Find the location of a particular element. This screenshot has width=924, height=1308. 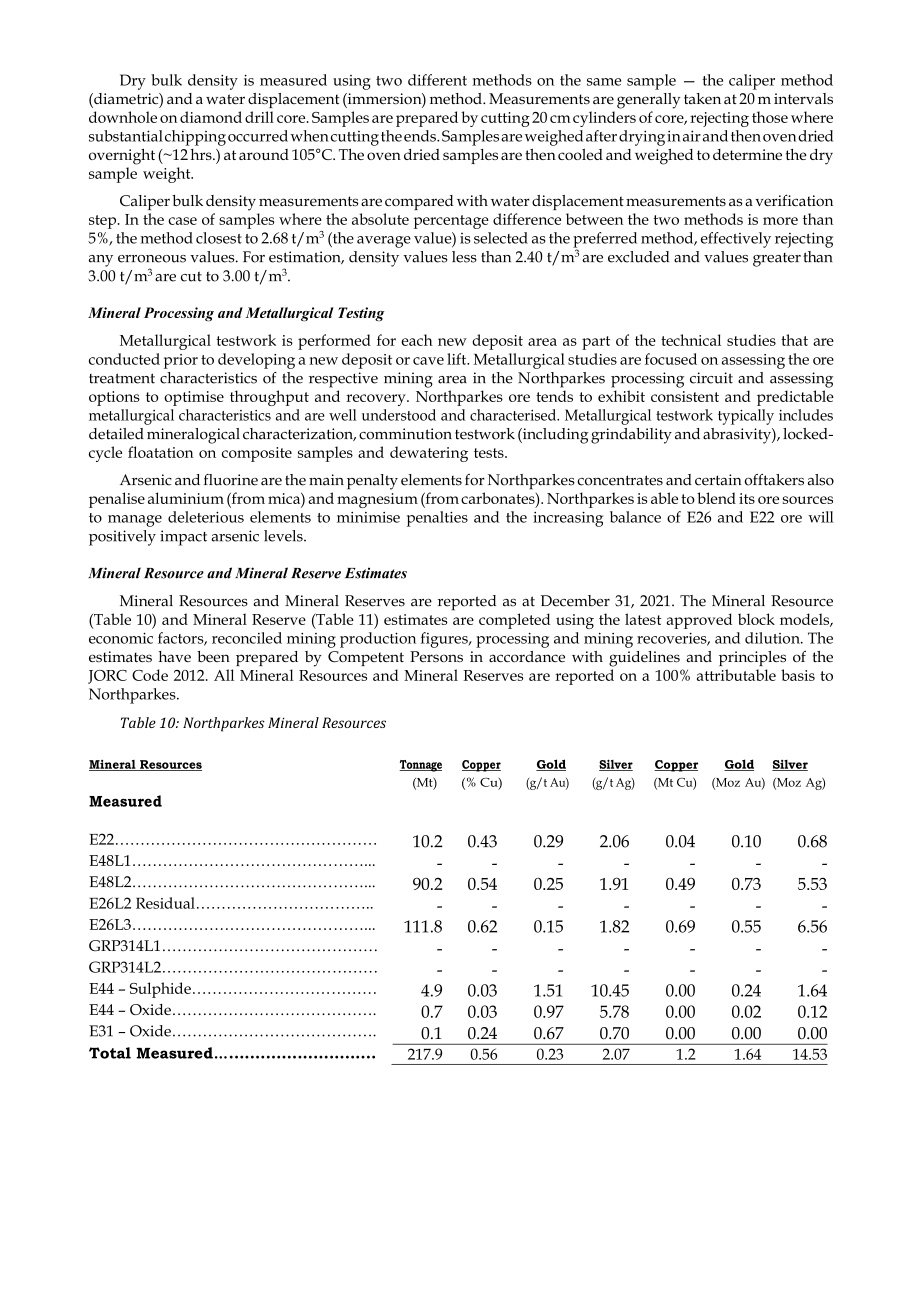

Tonnage is located at coordinates (420, 766).
